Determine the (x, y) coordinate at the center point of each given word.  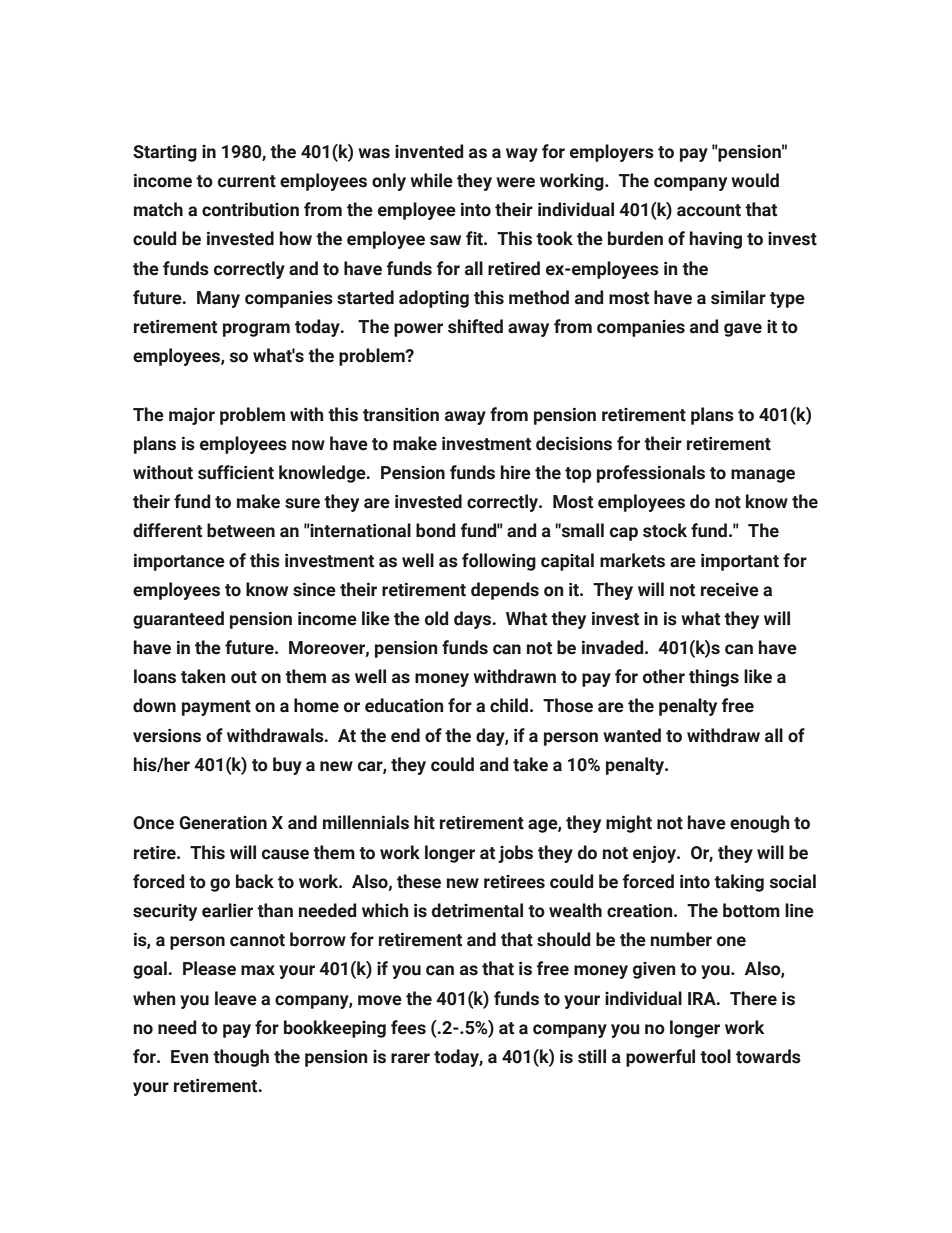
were (515, 182)
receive (730, 589)
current (247, 181)
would (755, 180)
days (474, 620)
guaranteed (178, 620)
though (241, 1058)
